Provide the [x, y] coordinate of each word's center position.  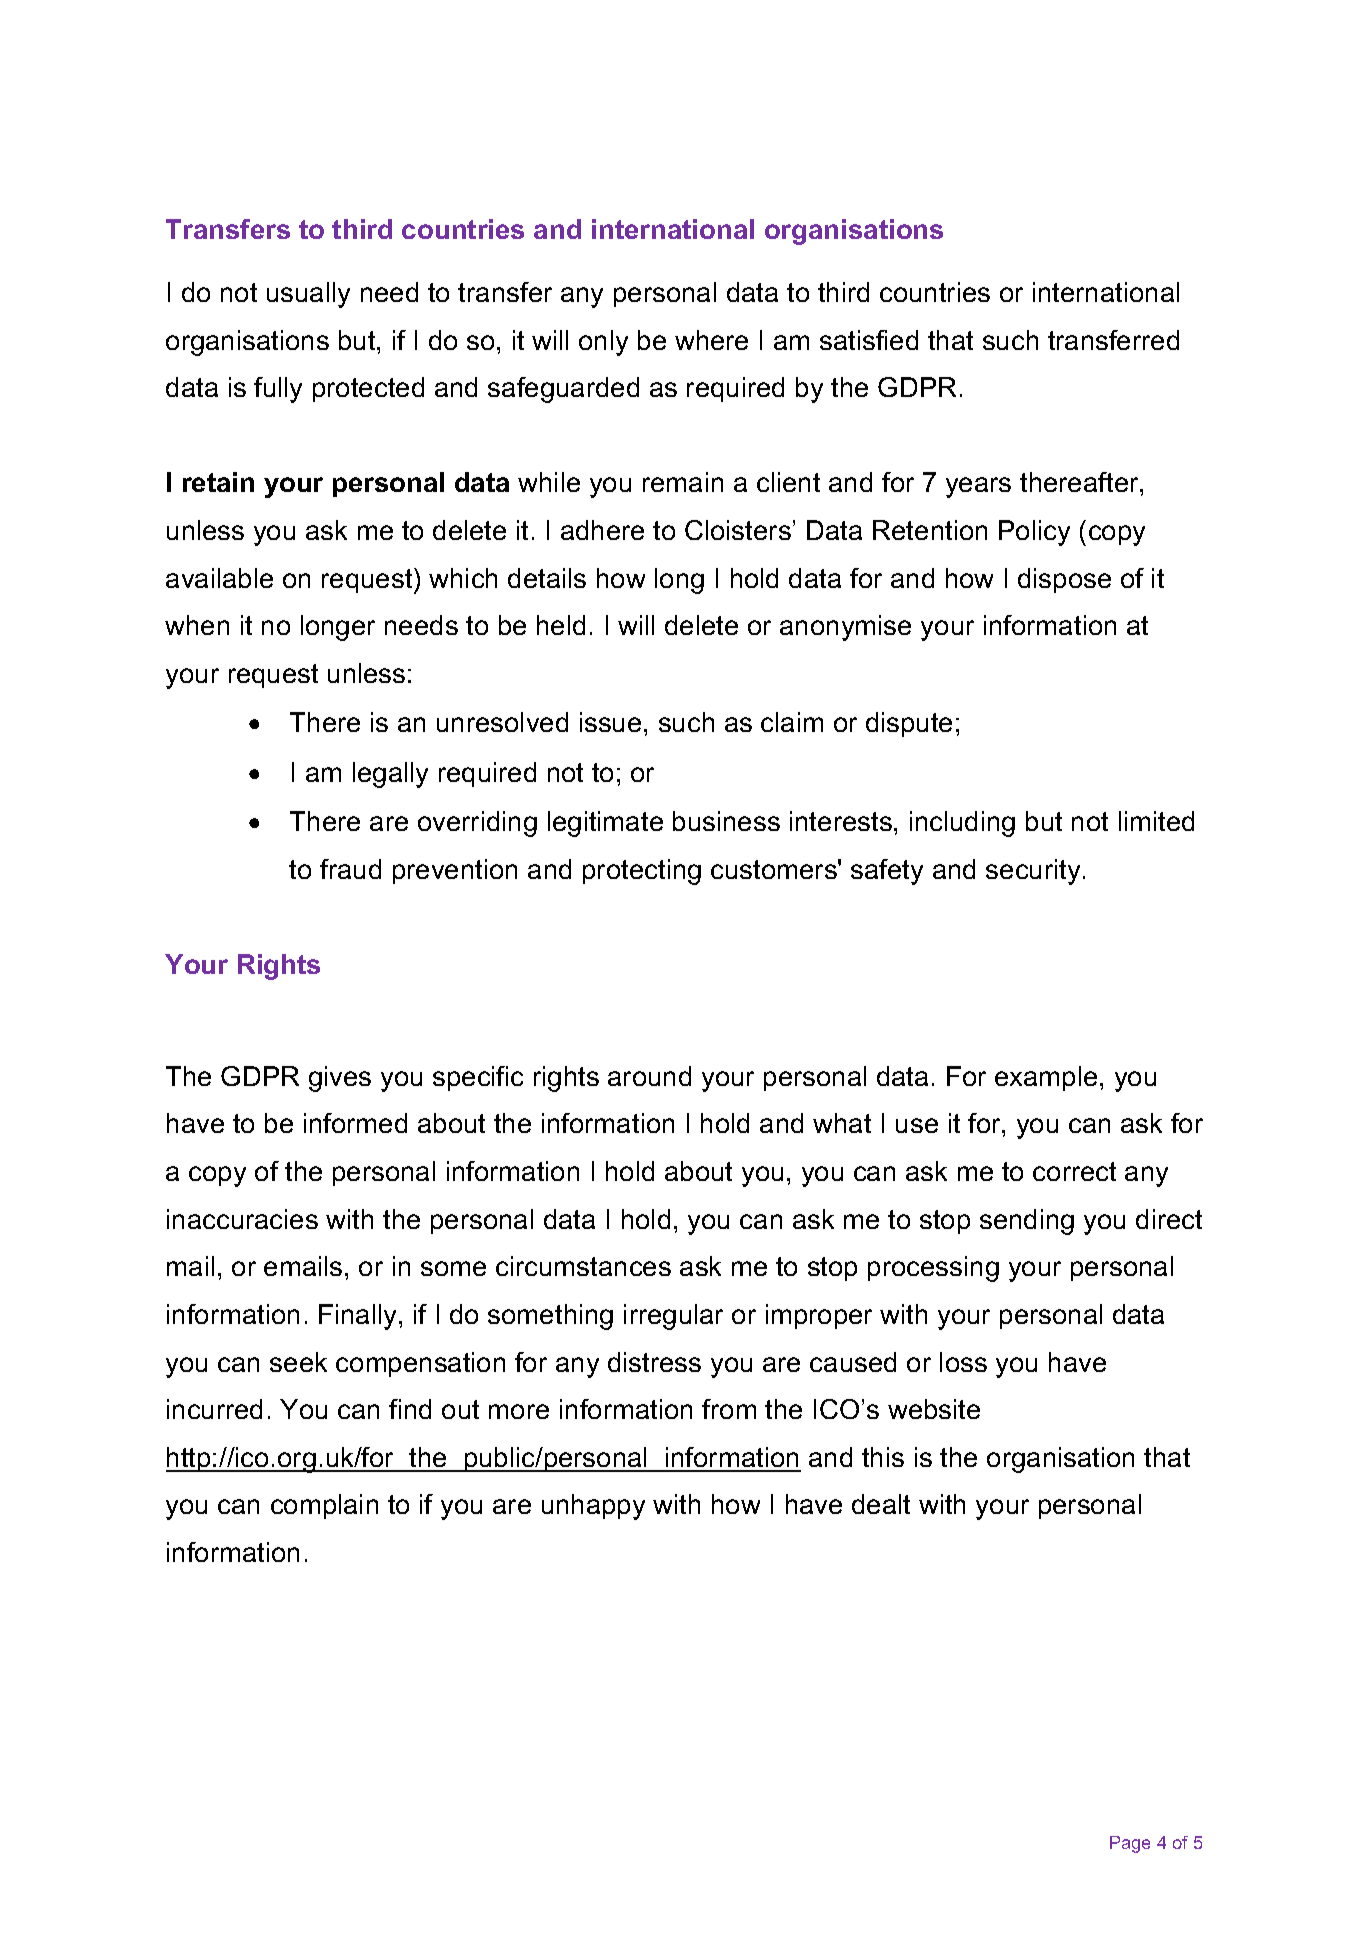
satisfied [869, 340]
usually [308, 295]
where [711, 340]
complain [324, 1506]
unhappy [593, 1507]
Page [1130, 1844]
